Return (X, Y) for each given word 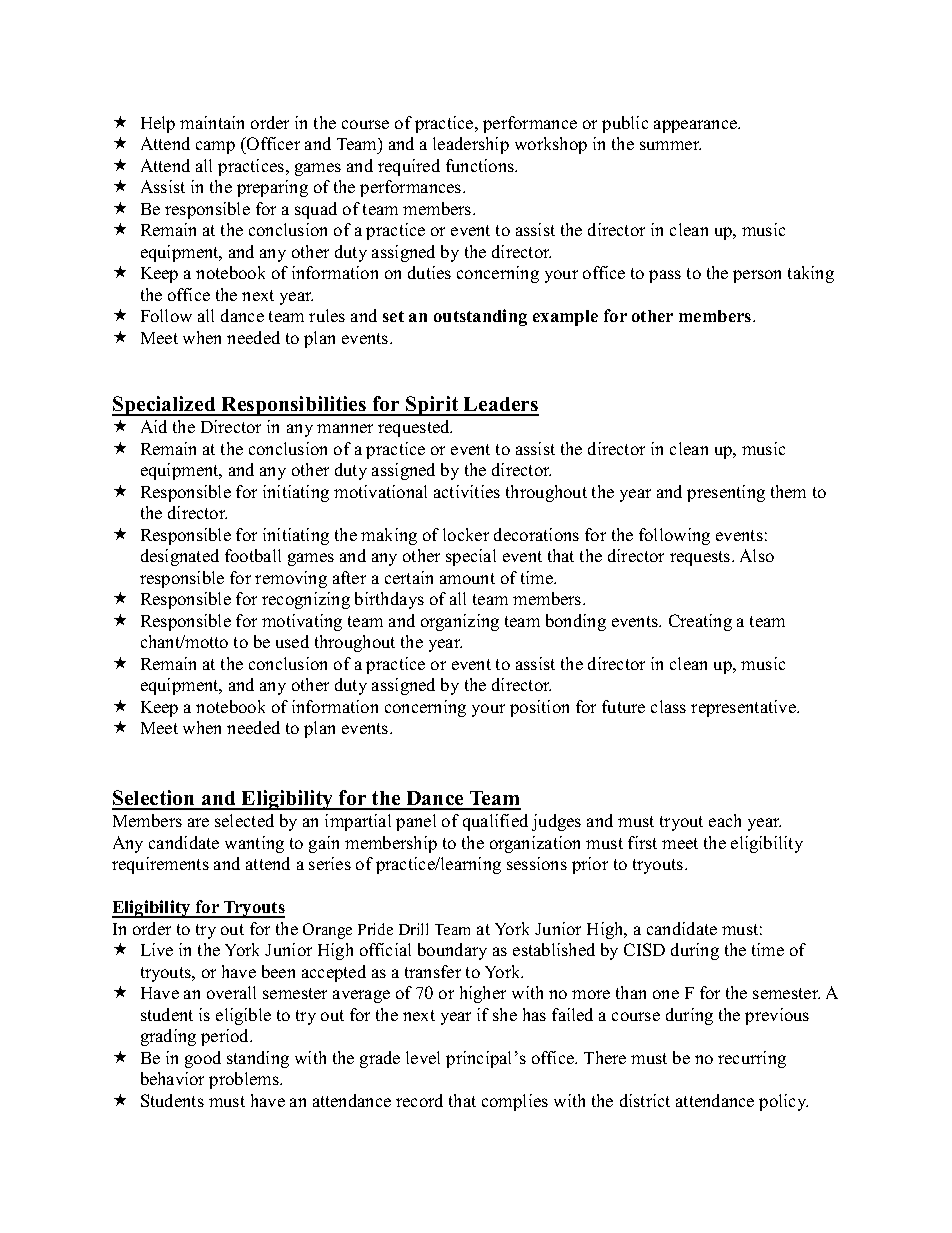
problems (245, 1080)
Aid (154, 426)
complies (515, 1102)
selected (244, 820)
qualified (495, 822)
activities (467, 491)
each (725, 820)
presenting (726, 493)
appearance (697, 126)
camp (215, 147)
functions (481, 165)
